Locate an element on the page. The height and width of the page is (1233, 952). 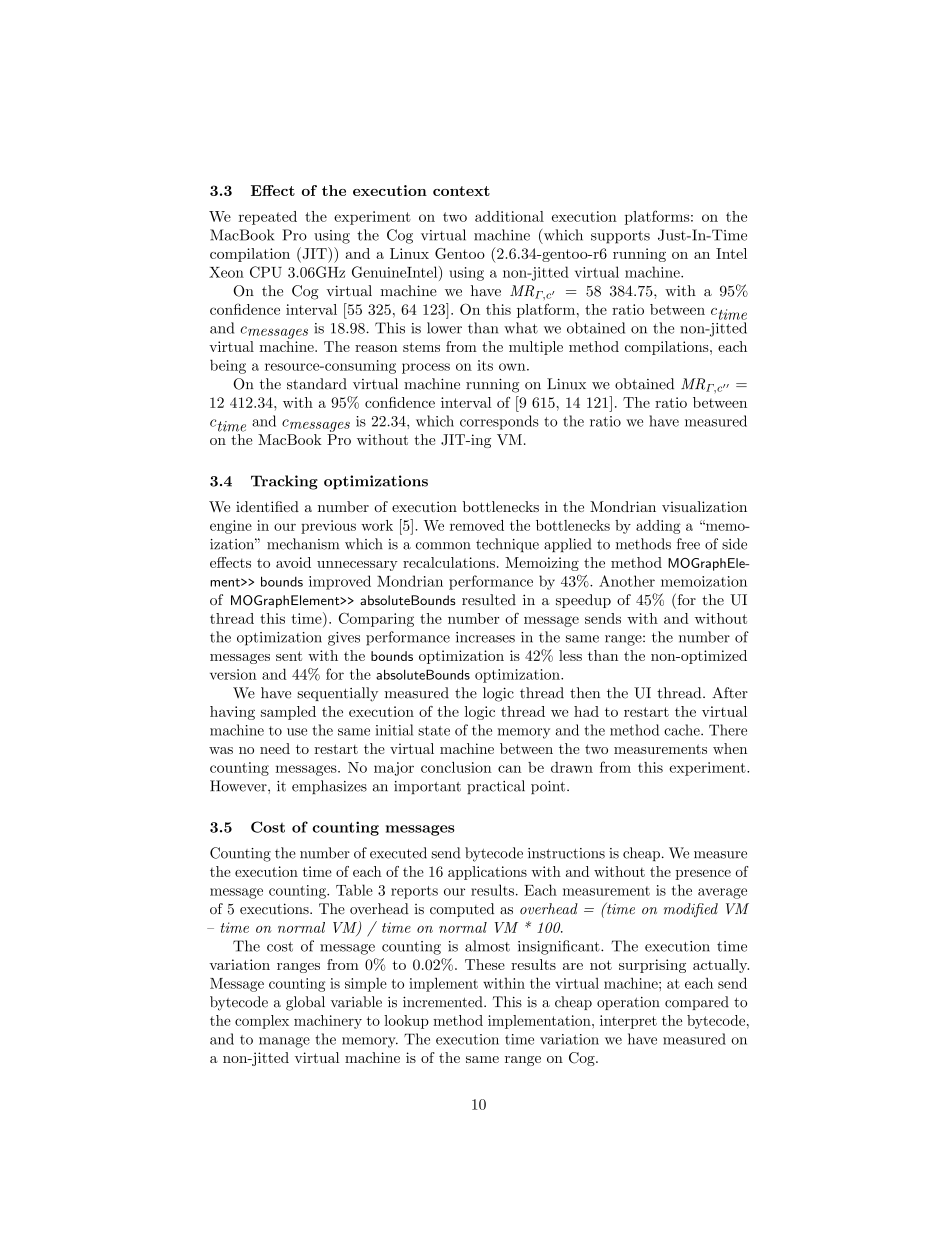
compared is located at coordinates (697, 1003).
